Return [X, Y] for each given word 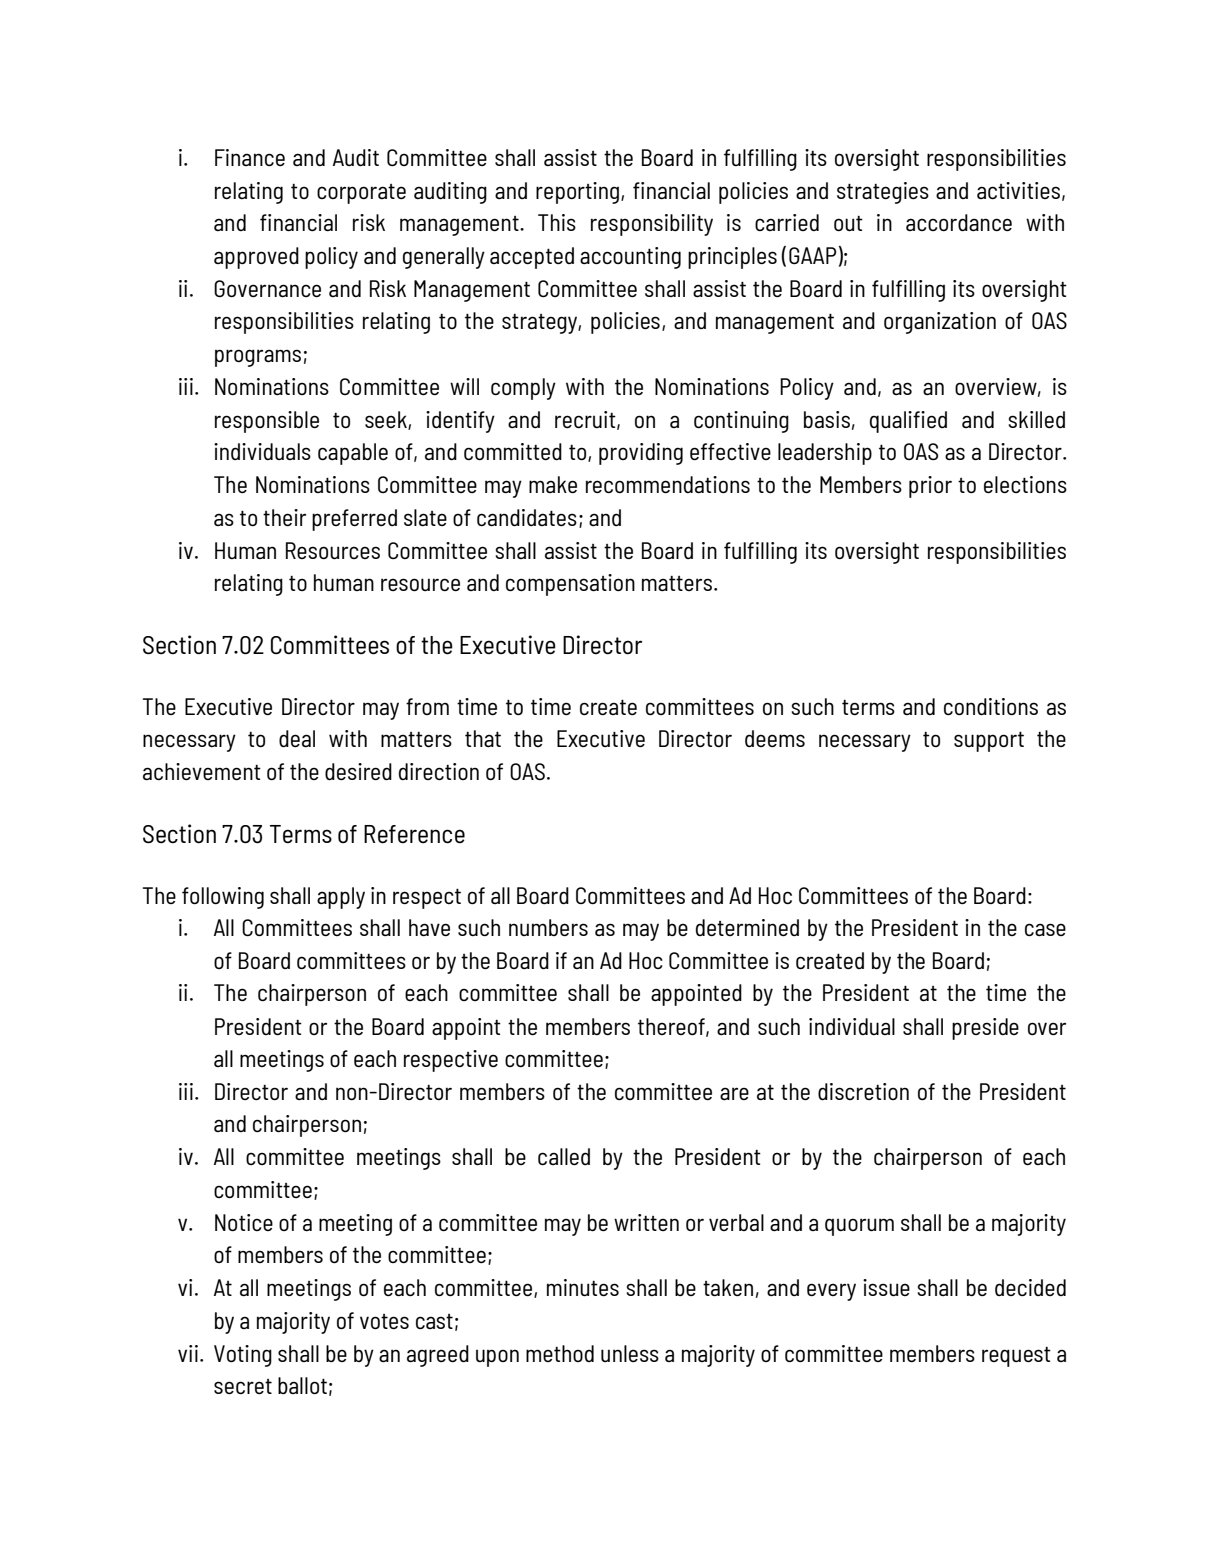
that [483, 738]
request [1016, 1357]
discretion [863, 1091]
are [734, 1093]
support [989, 741]
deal [297, 738]
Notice [244, 1222]
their [284, 517]
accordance [959, 222]
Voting [243, 1356]
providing [641, 454]
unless [630, 1353]
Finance [250, 157]
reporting [579, 193]
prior [930, 487]
